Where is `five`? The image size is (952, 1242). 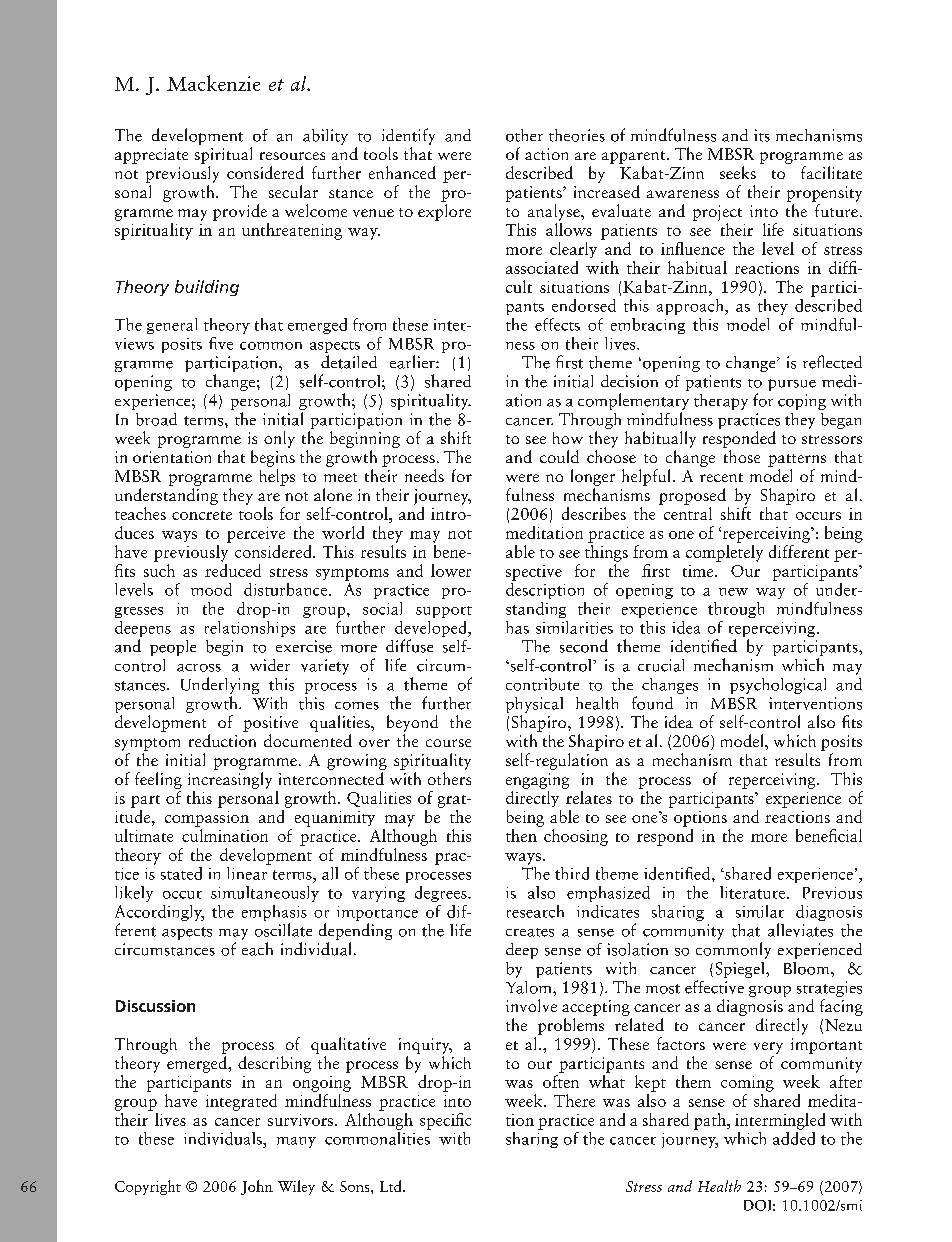
five is located at coordinates (221, 343).
